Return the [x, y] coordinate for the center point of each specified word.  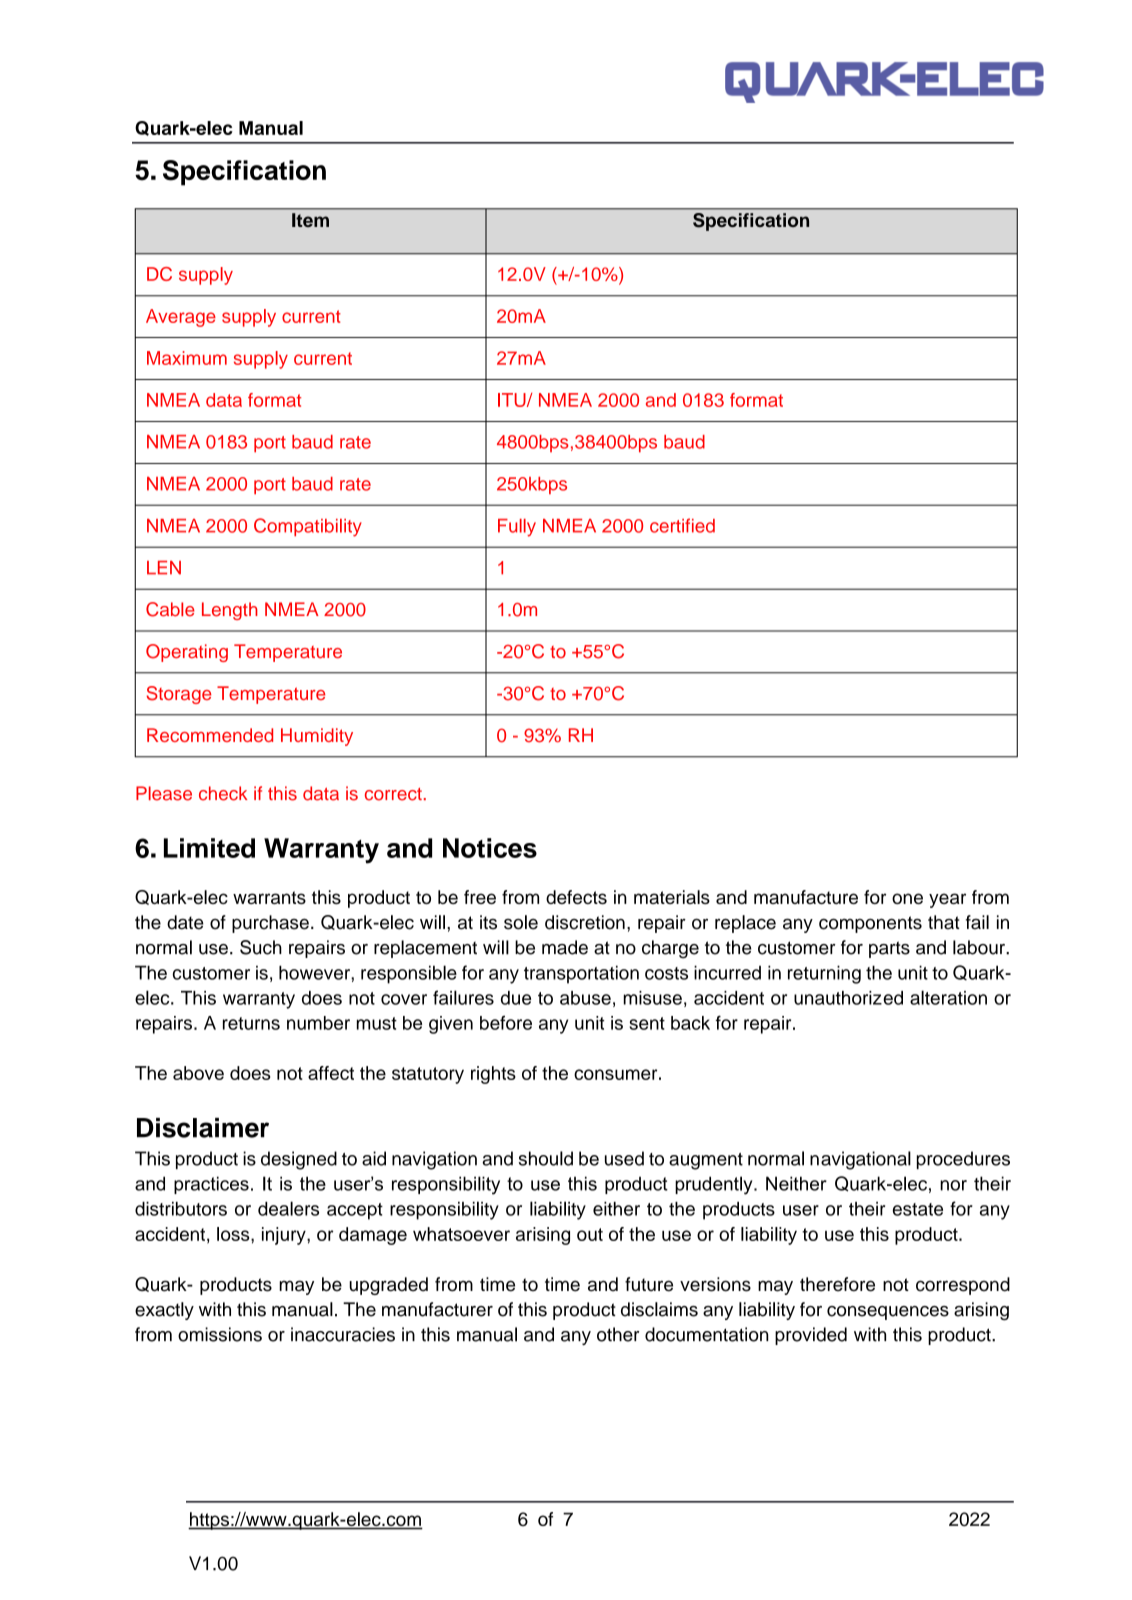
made [565, 947]
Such [261, 947]
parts [889, 949]
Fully [517, 528]
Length [230, 611]
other [618, 1334]
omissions [220, 1334]
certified [682, 525]
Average [181, 318]
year [947, 900]
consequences [888, 1313]
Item [310, 220]
